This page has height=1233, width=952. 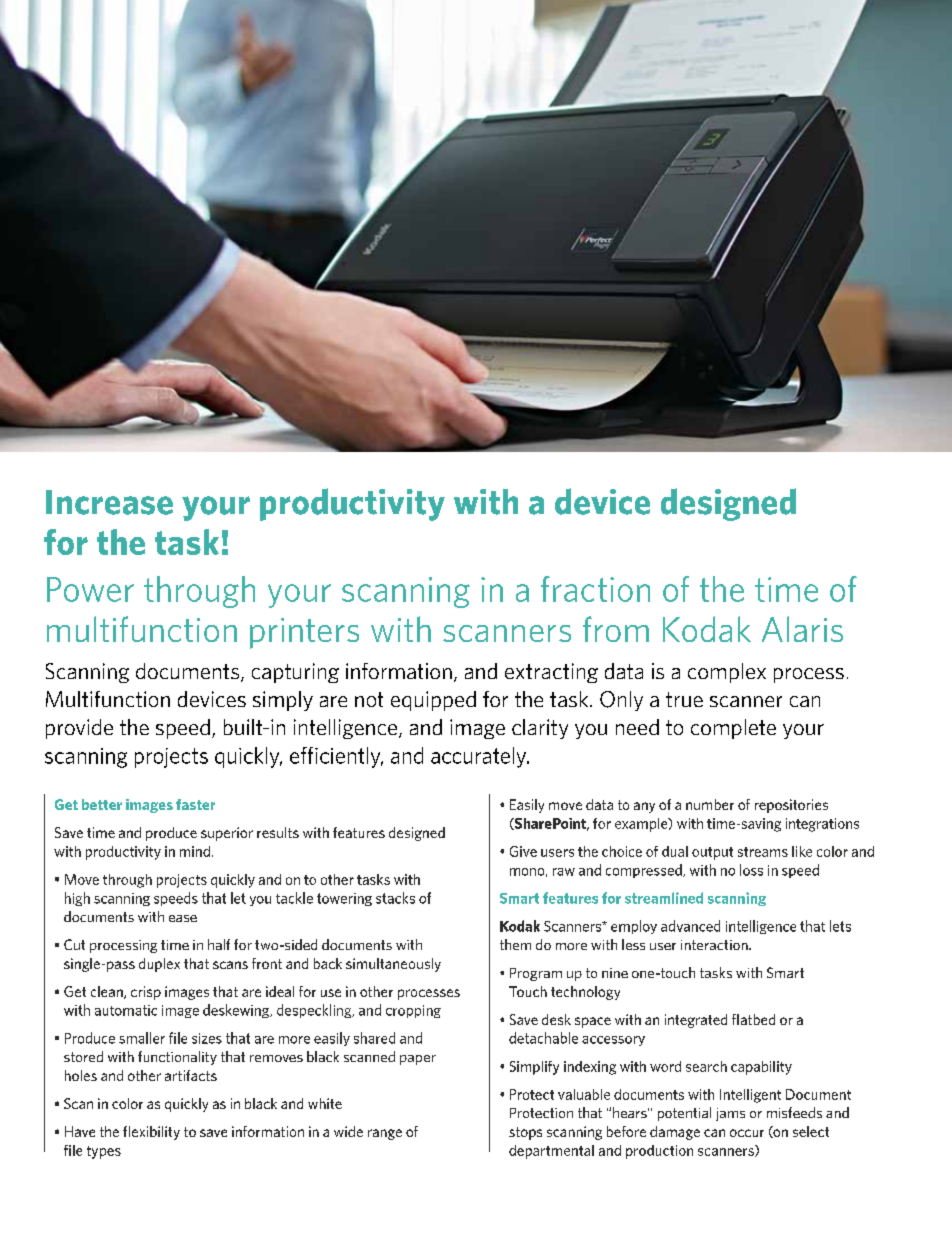 I want to click on flexibility, so click(x=151, y=1133).
